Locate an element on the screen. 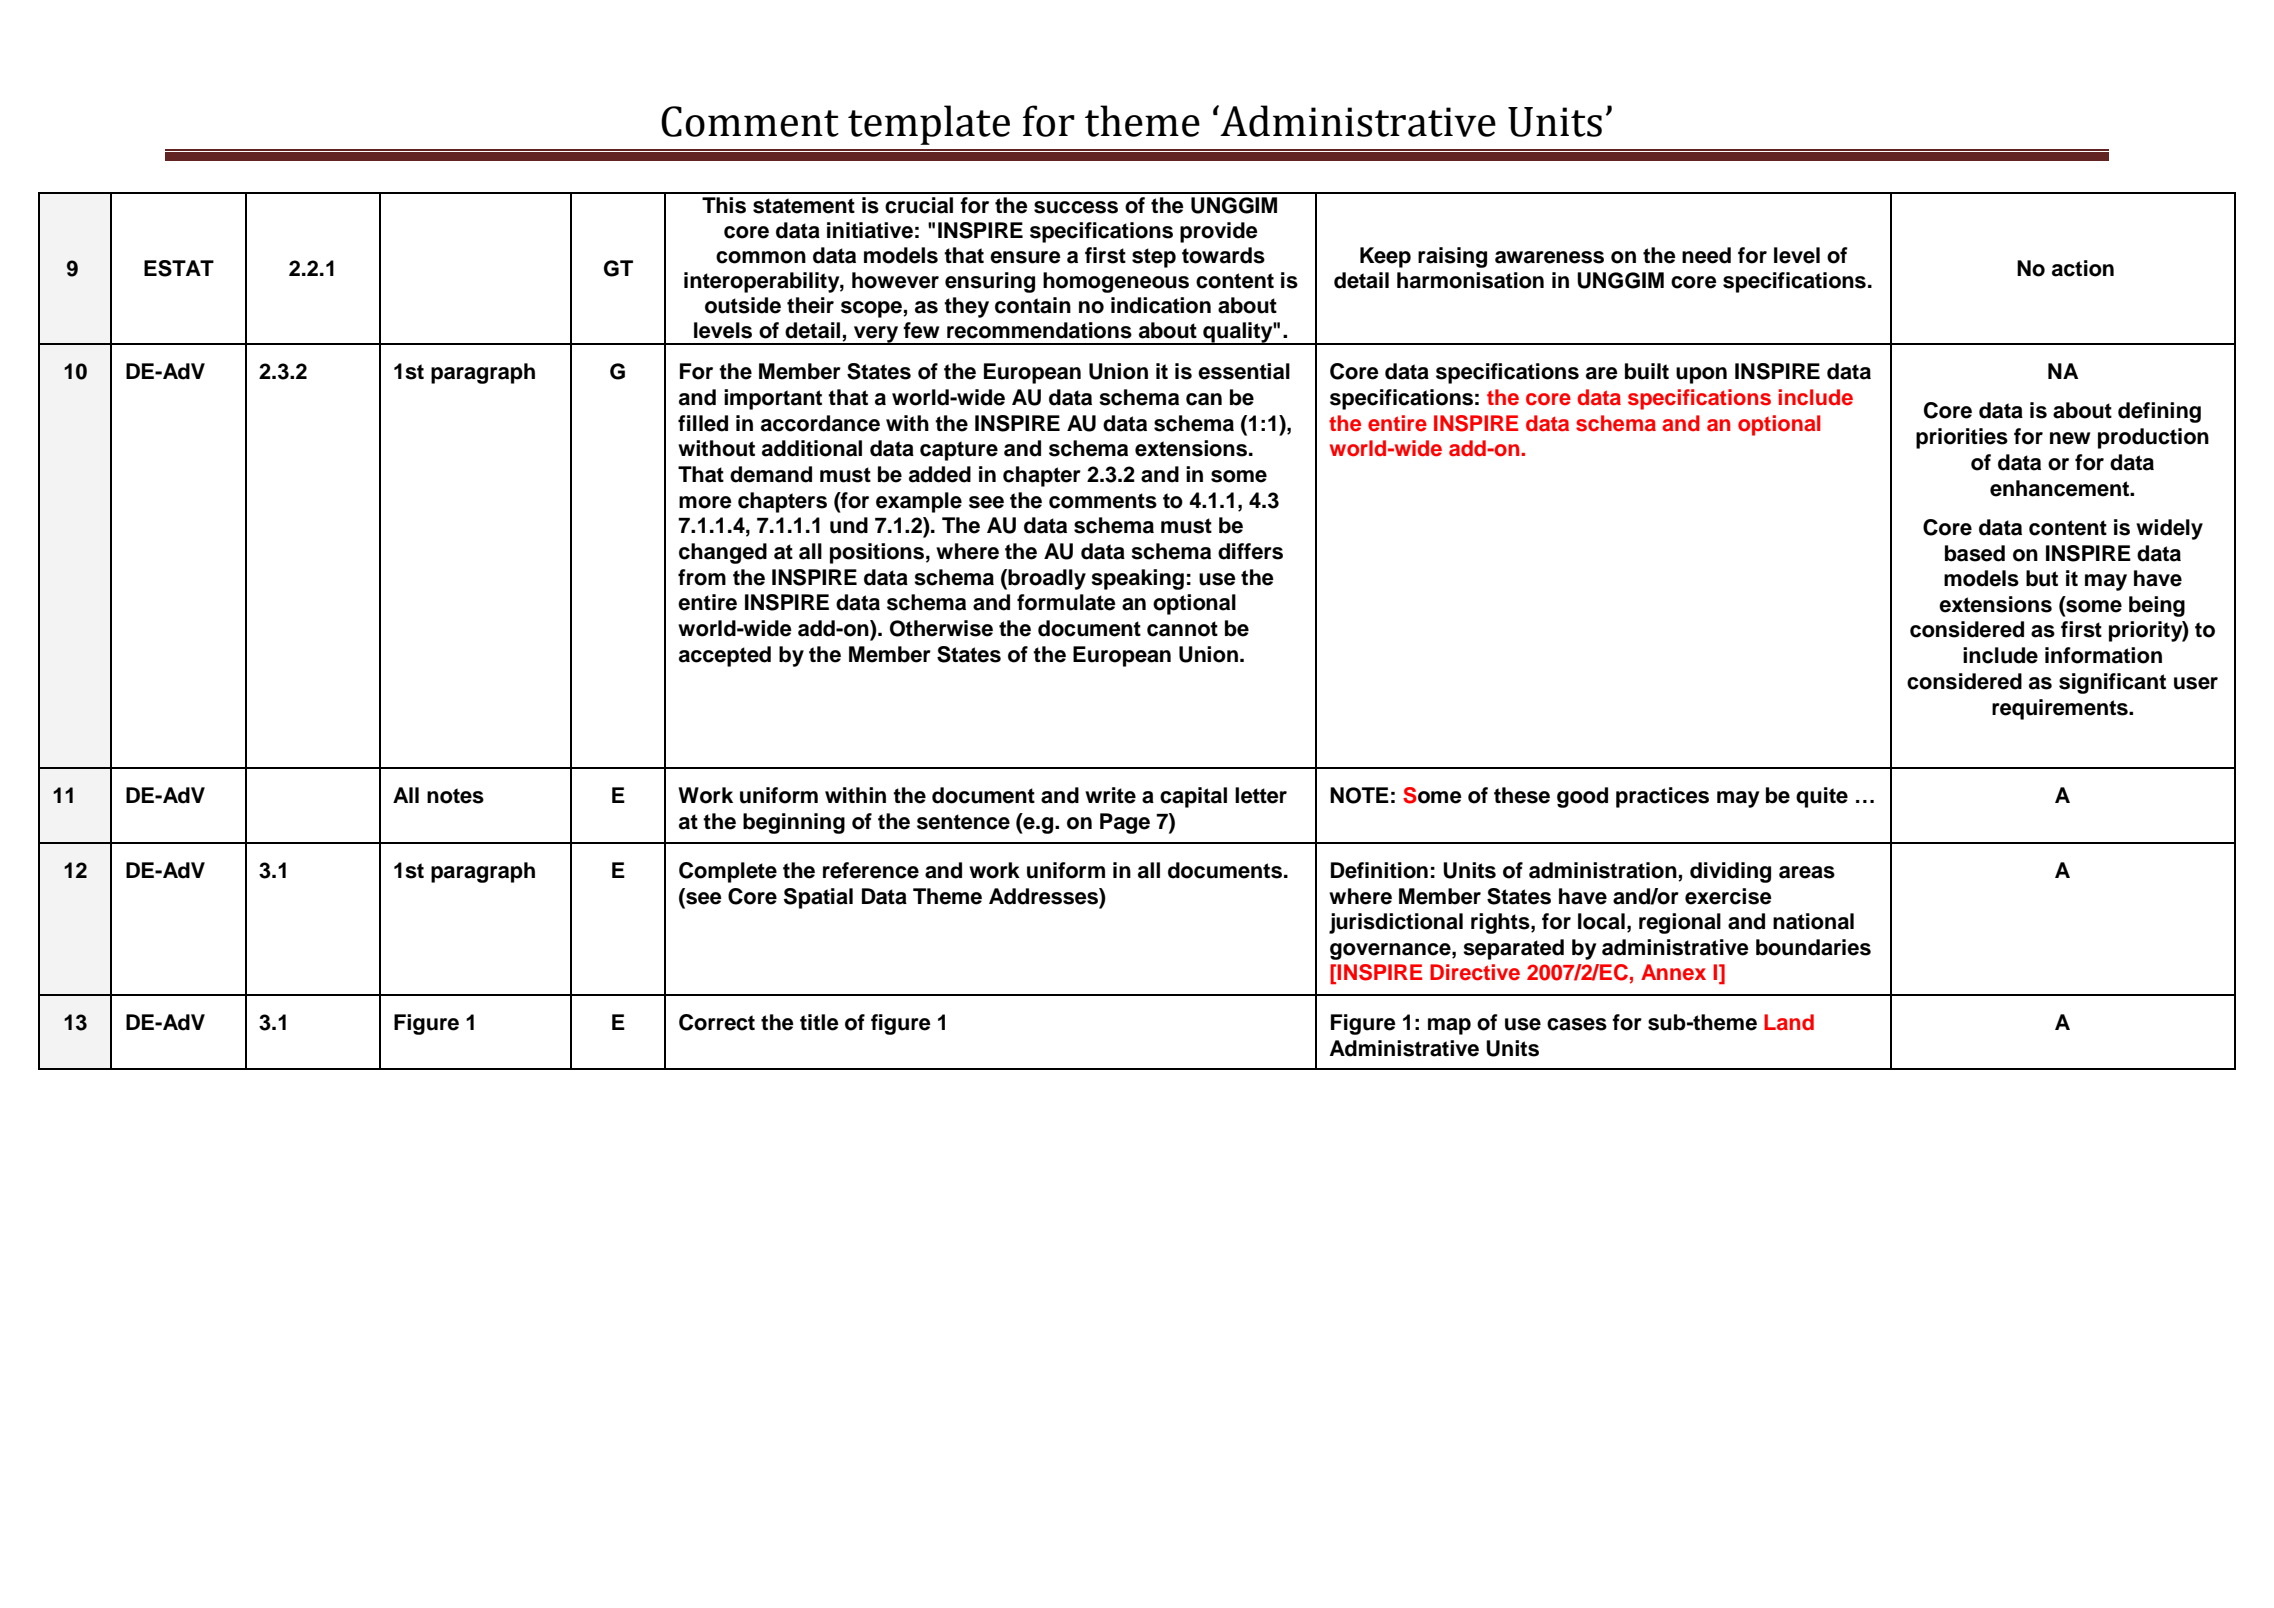 The height and width of the screenshot is (1608, 2274). action is located at coordinates (2083, 268).
